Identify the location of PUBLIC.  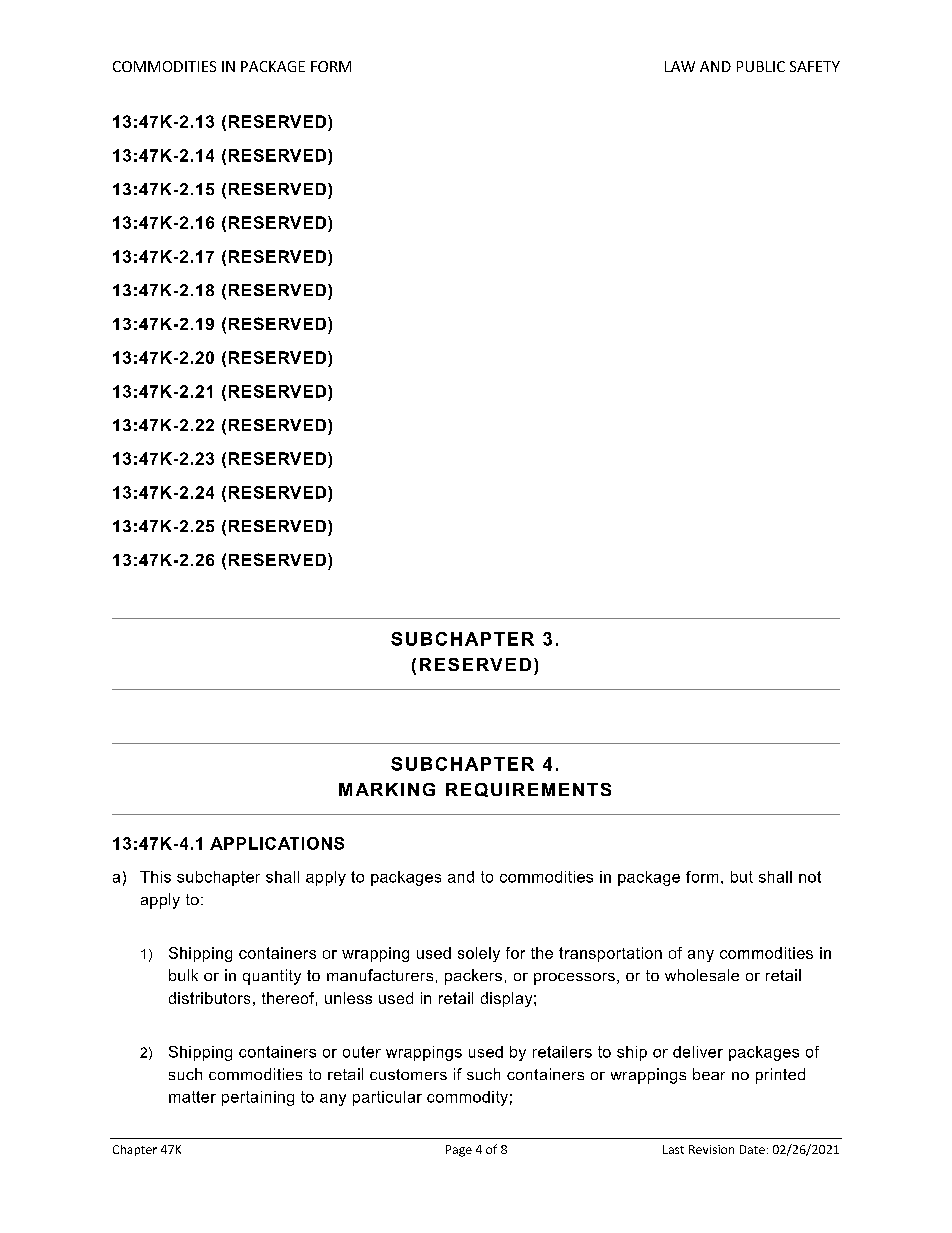
(761, 66).
